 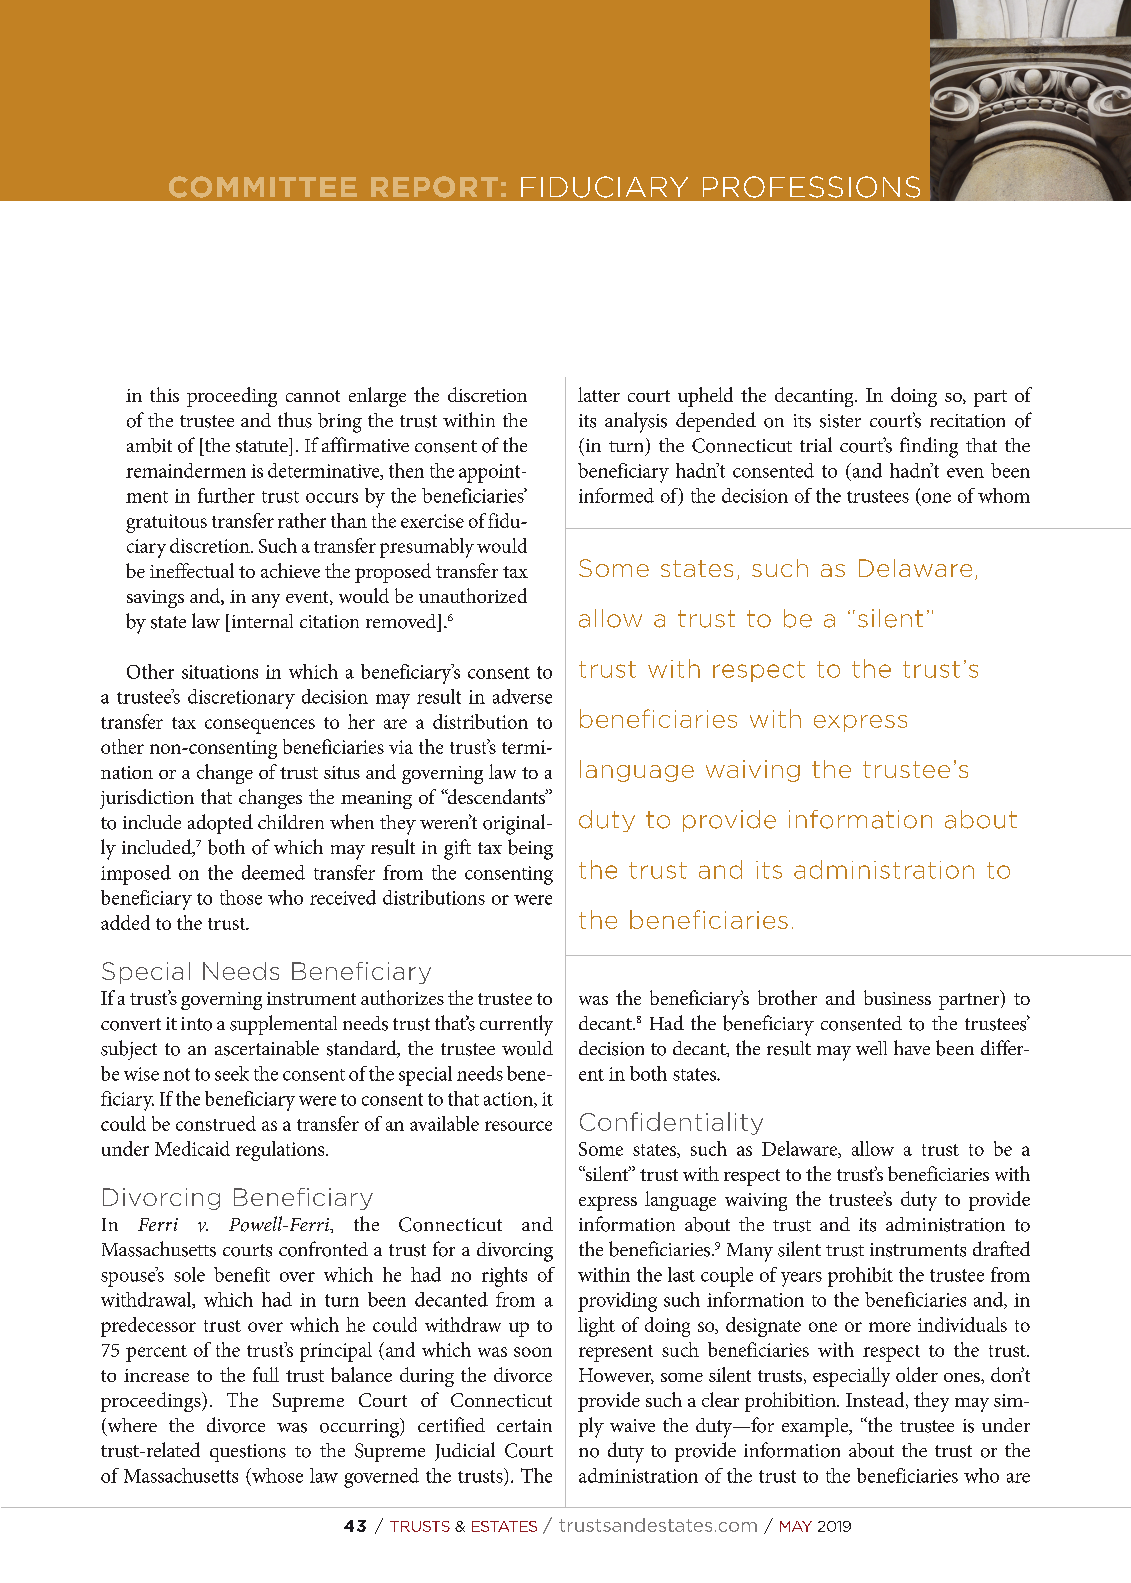 What do you see at coordinates (220, 824) in the screenshot?
I see `adopted` at bounding box center [220, 824].
